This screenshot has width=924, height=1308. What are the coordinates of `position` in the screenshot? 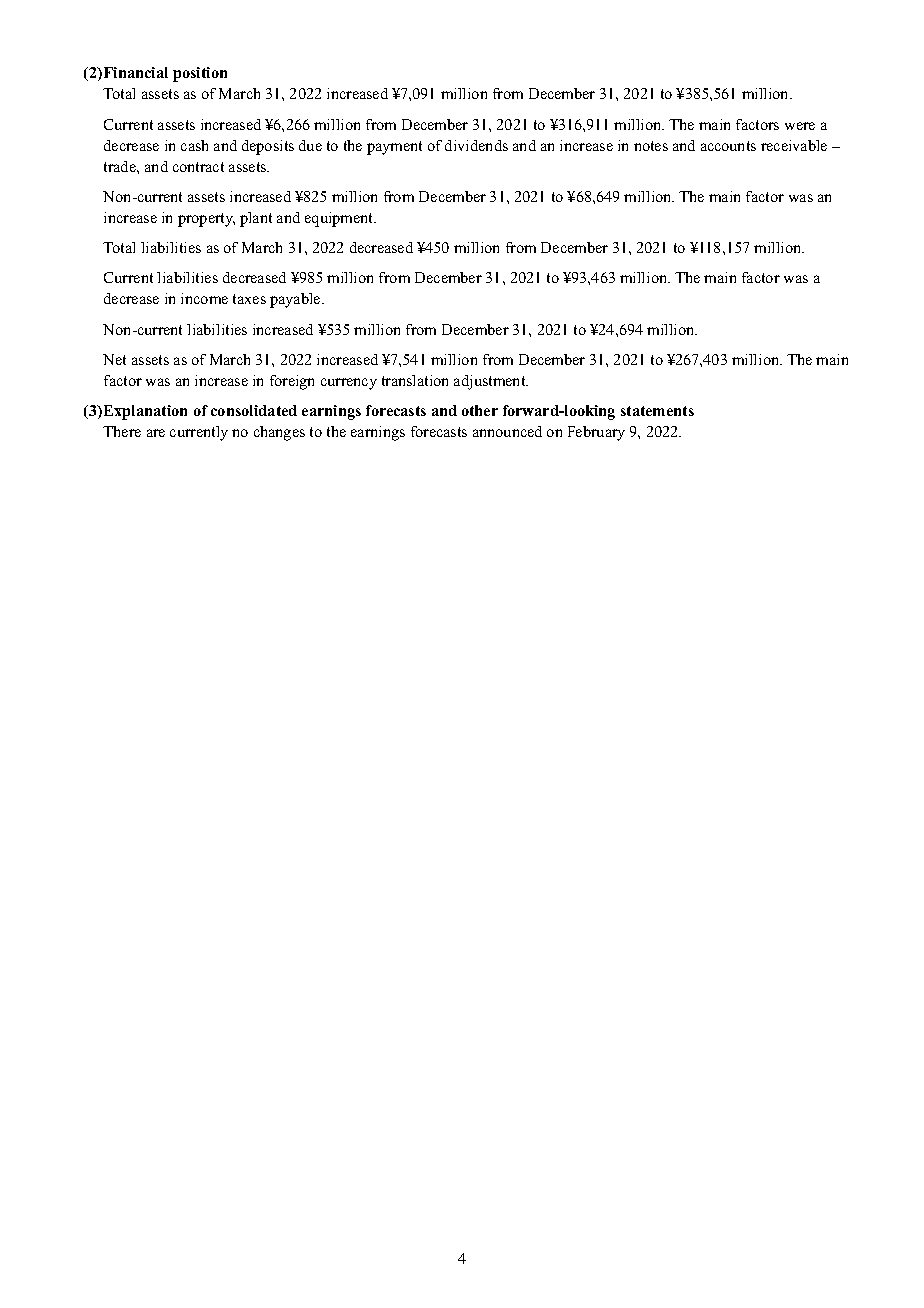 It's located at (200, 74).
